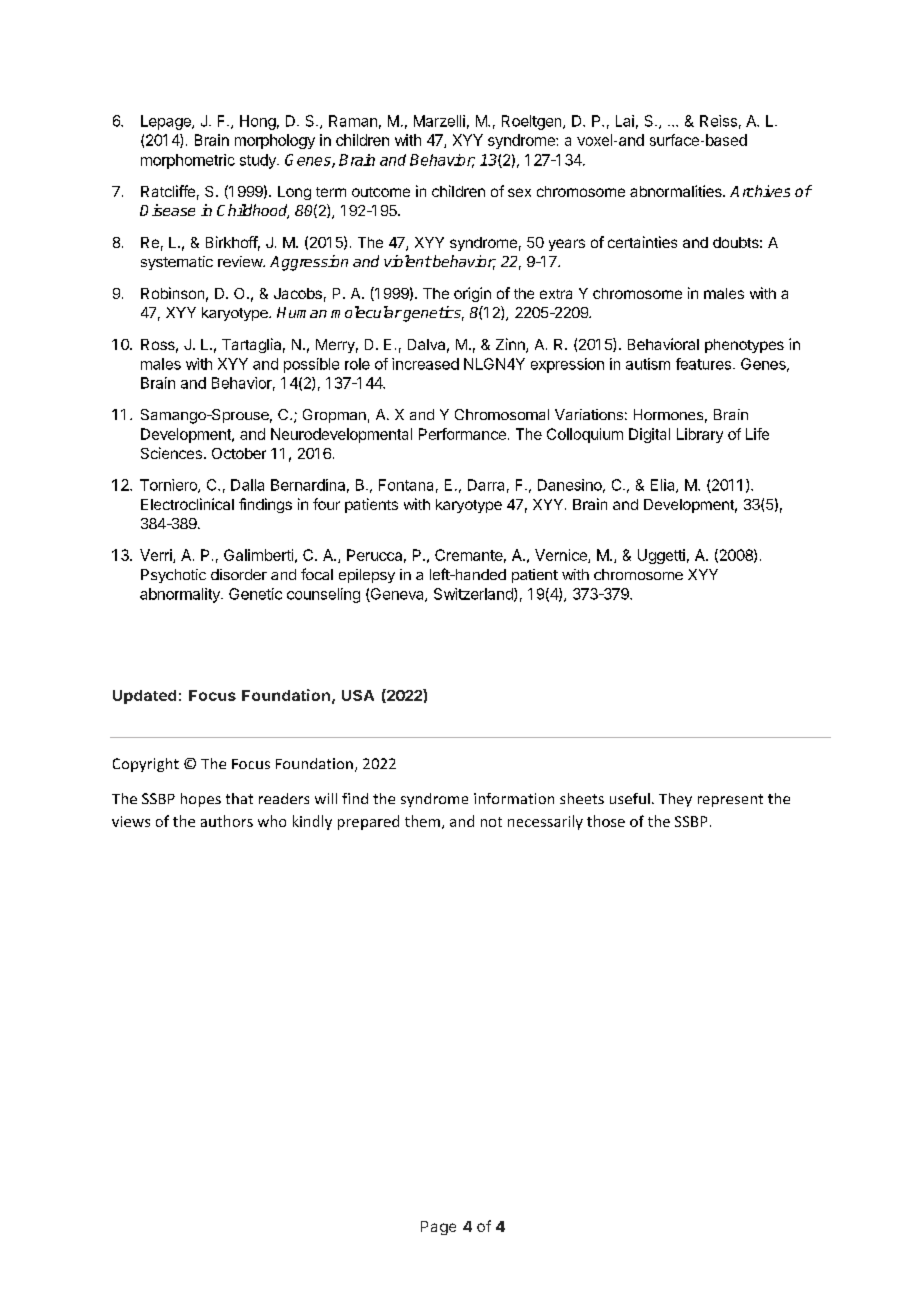 This image has height=1308, width=924. Describe the element at coordinates (675, 800) in the image. I see `They` at that location.
